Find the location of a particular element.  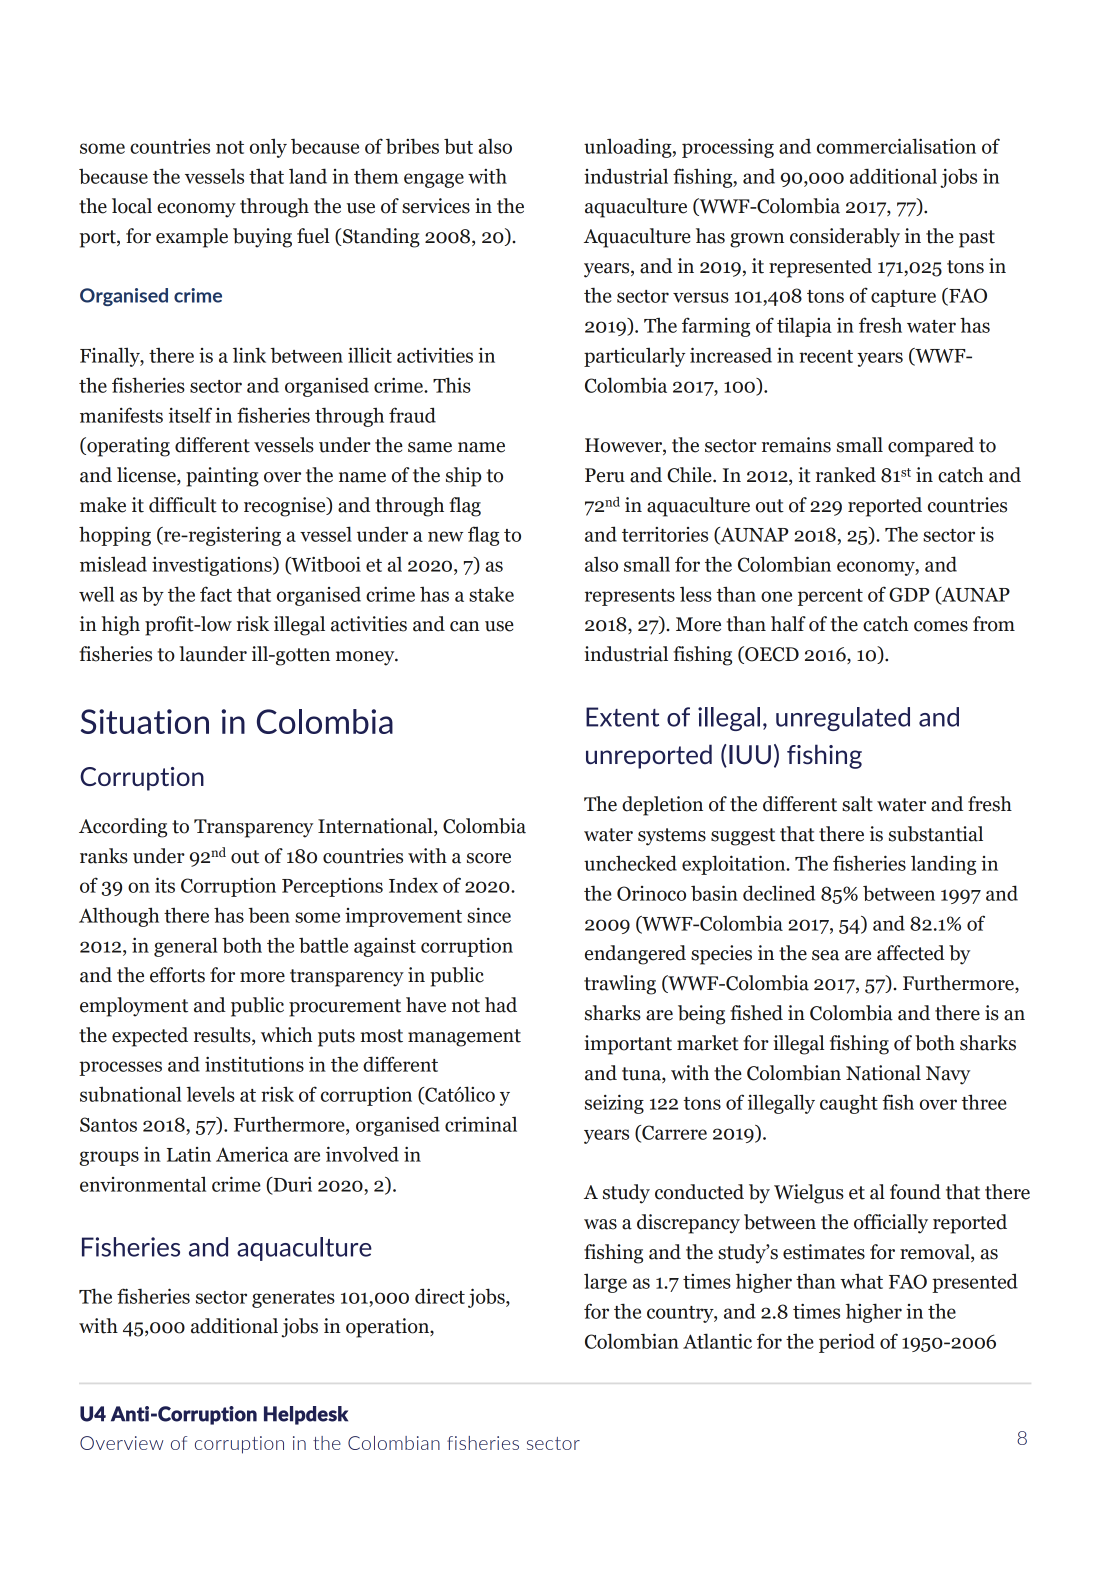

Extent is located at coordinates (622, 717).
